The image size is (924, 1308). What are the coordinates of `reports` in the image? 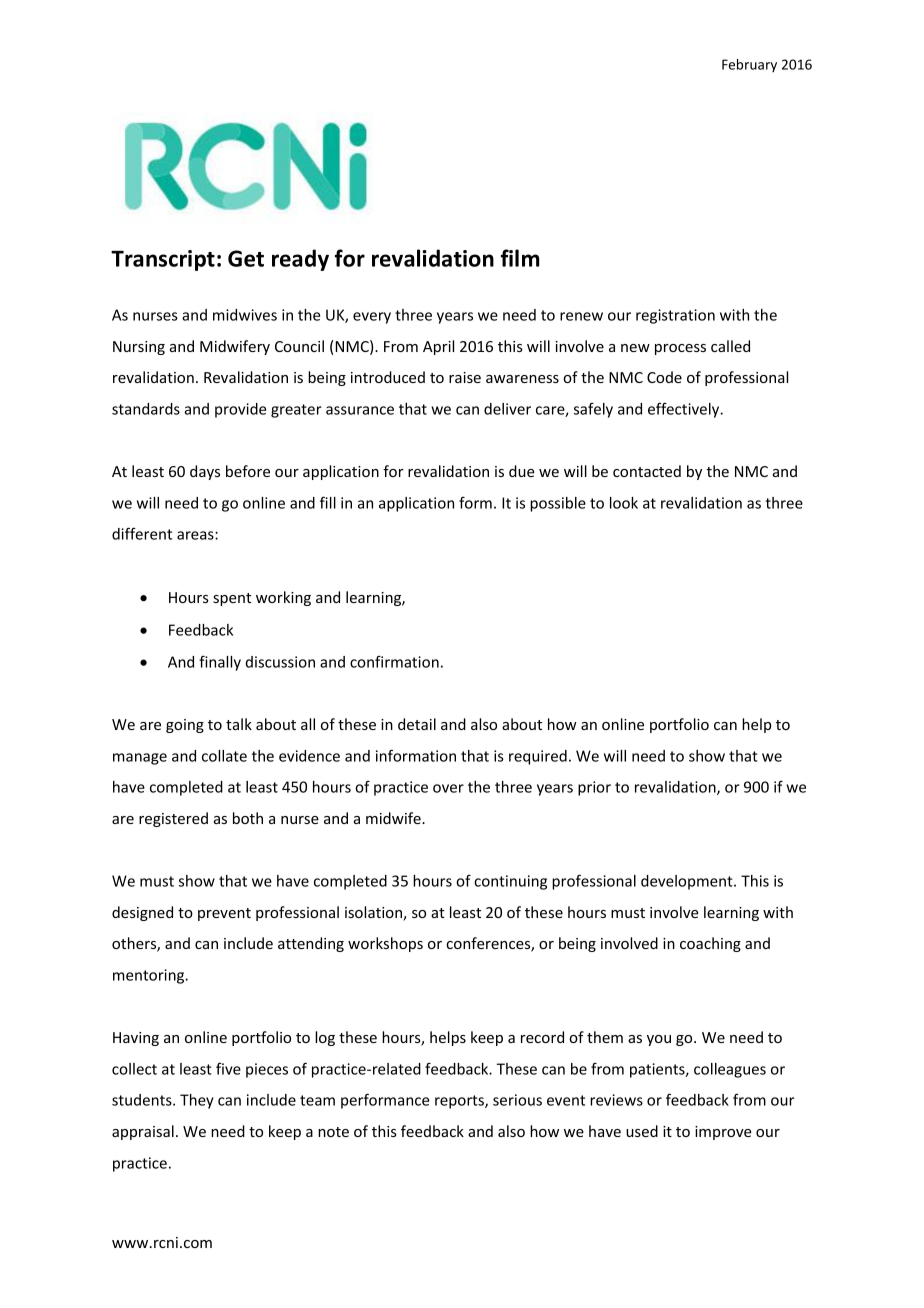 It's located at (460, 1102).
